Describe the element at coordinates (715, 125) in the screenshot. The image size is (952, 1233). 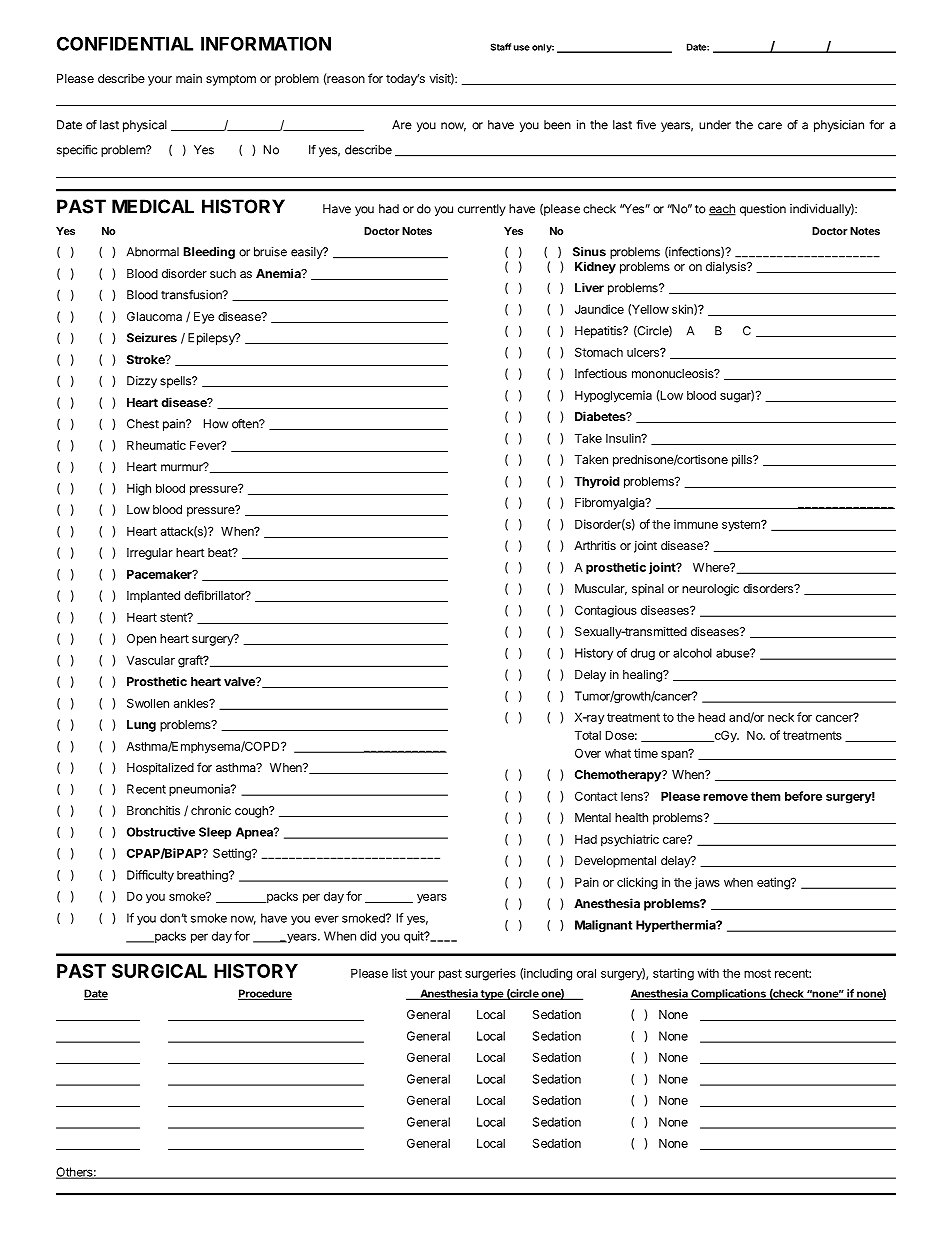
I see `under` at that location.
